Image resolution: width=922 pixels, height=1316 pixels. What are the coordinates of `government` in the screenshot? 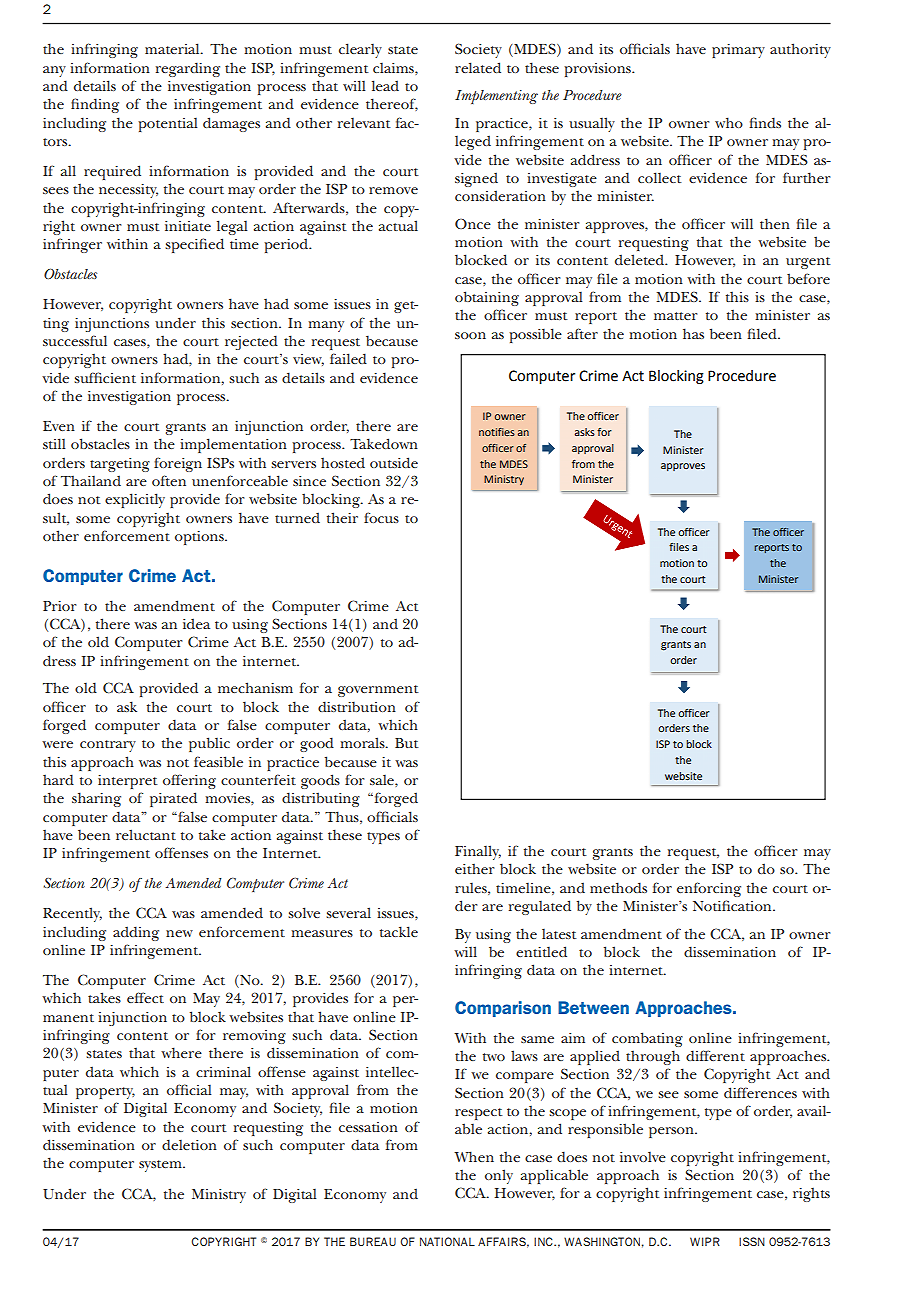 It's located at (378, 691).
